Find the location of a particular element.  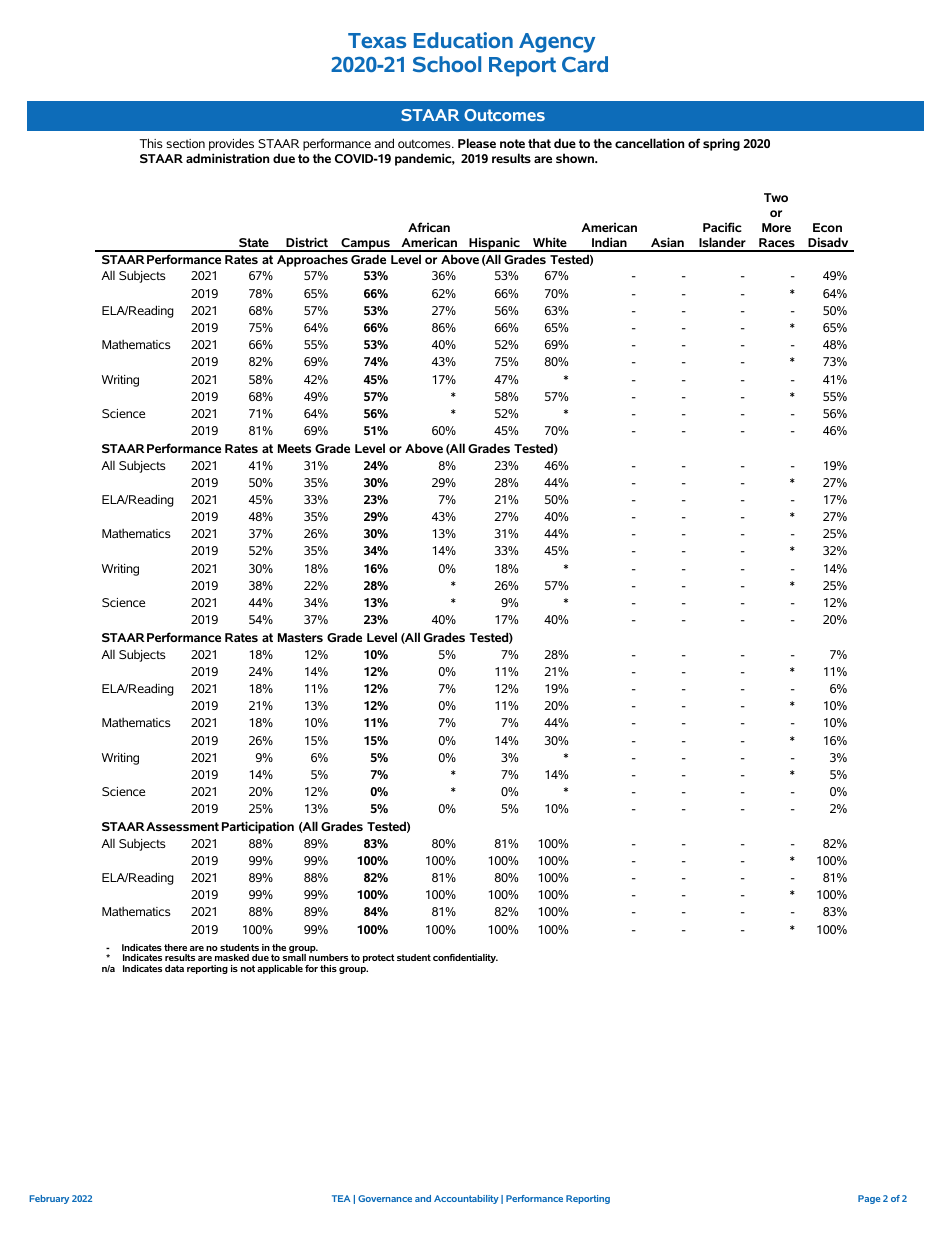

confidentiality is located at coordinates (465, 958).
